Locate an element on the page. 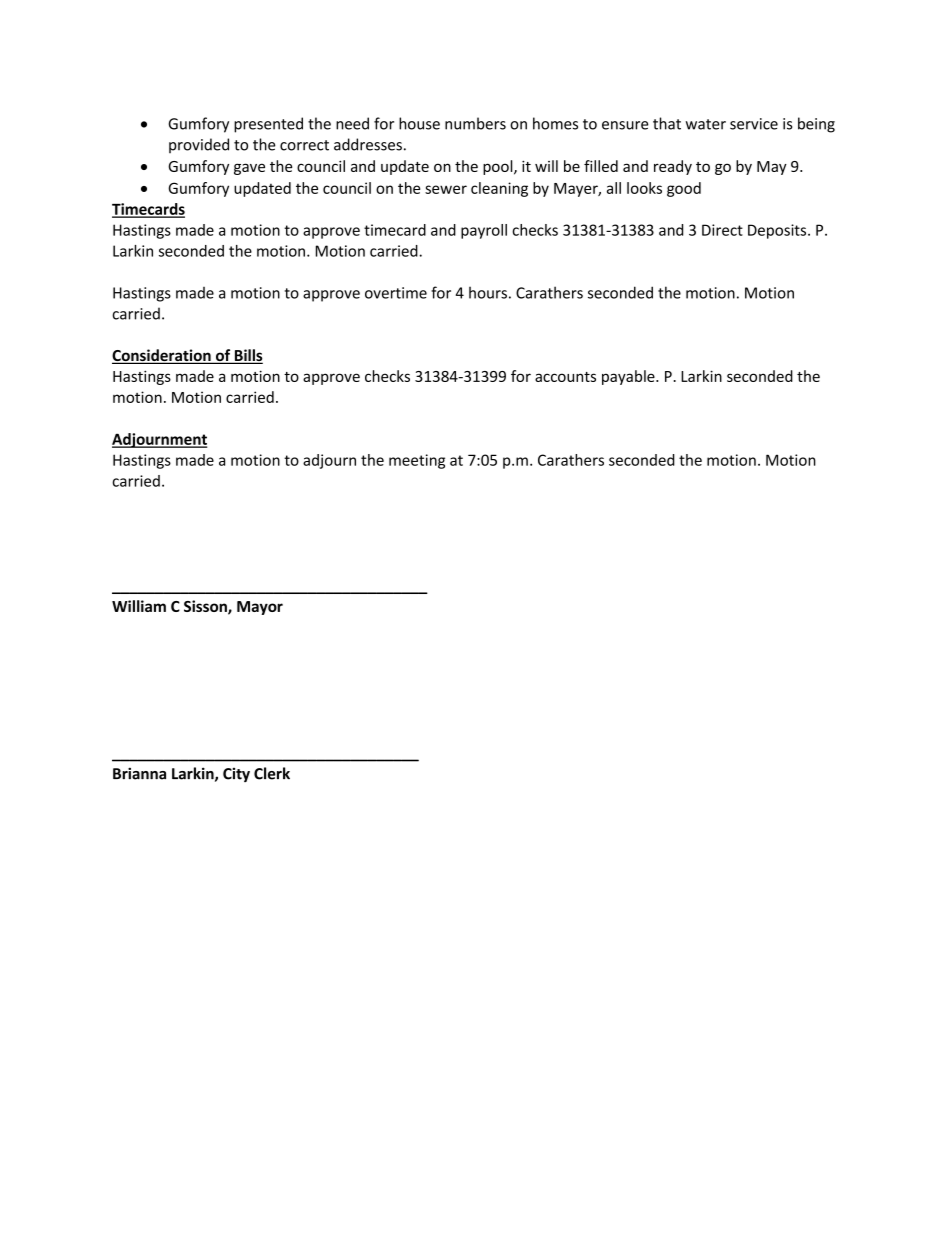  accounts is located at coordinates (565, 377).
